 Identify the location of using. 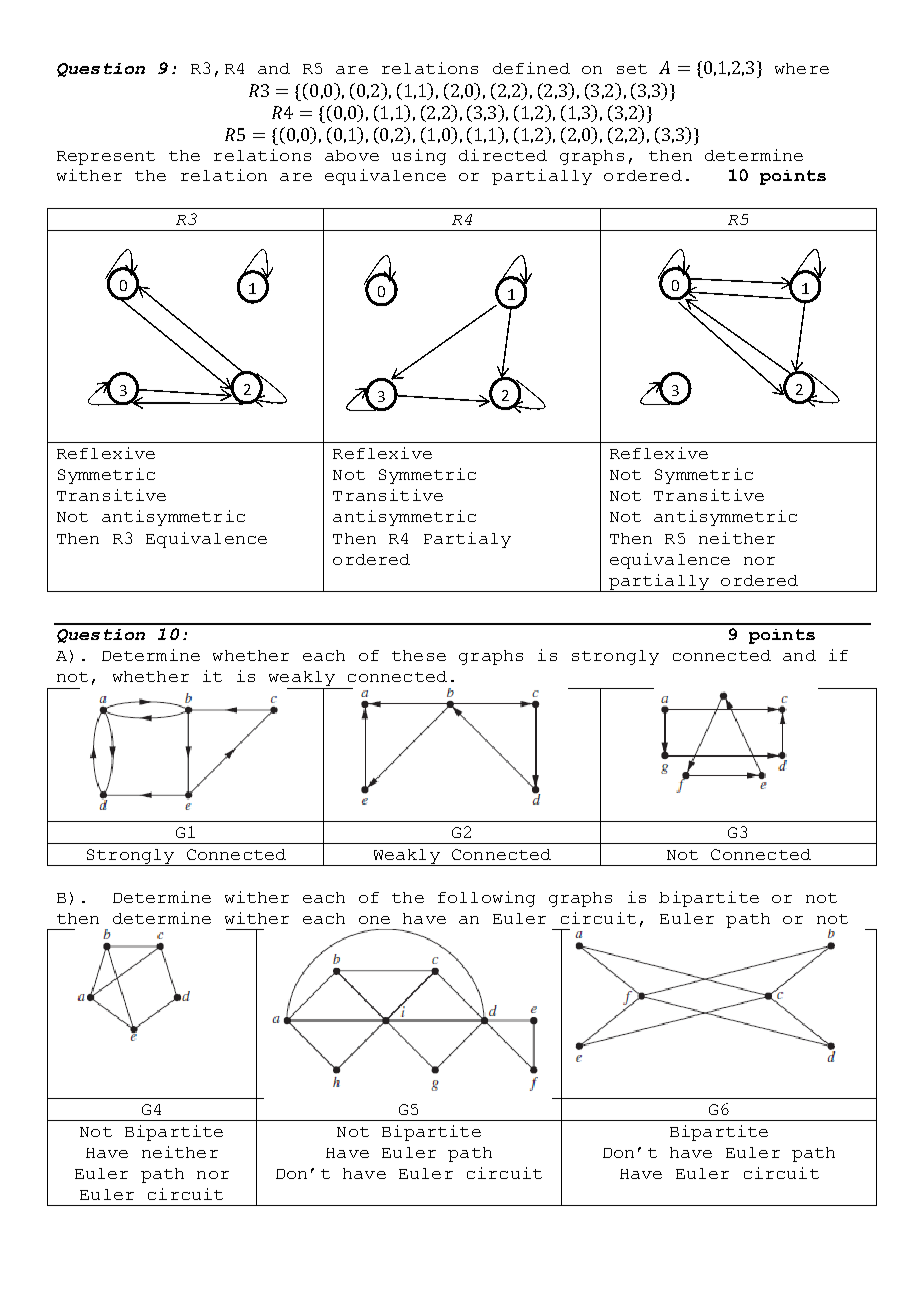
(419, 157).
